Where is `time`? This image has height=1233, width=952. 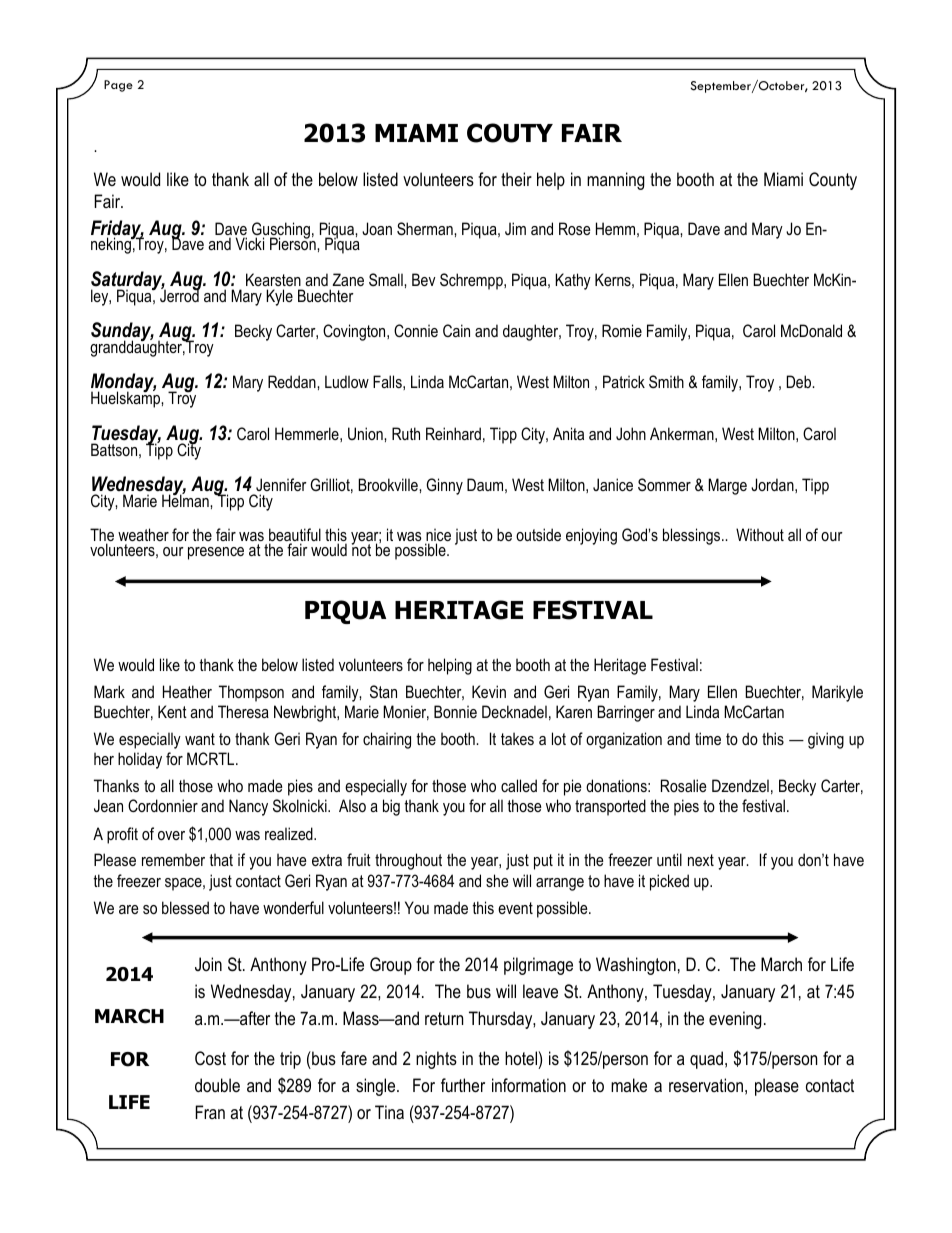
time is located at coordinates (708, 738).
